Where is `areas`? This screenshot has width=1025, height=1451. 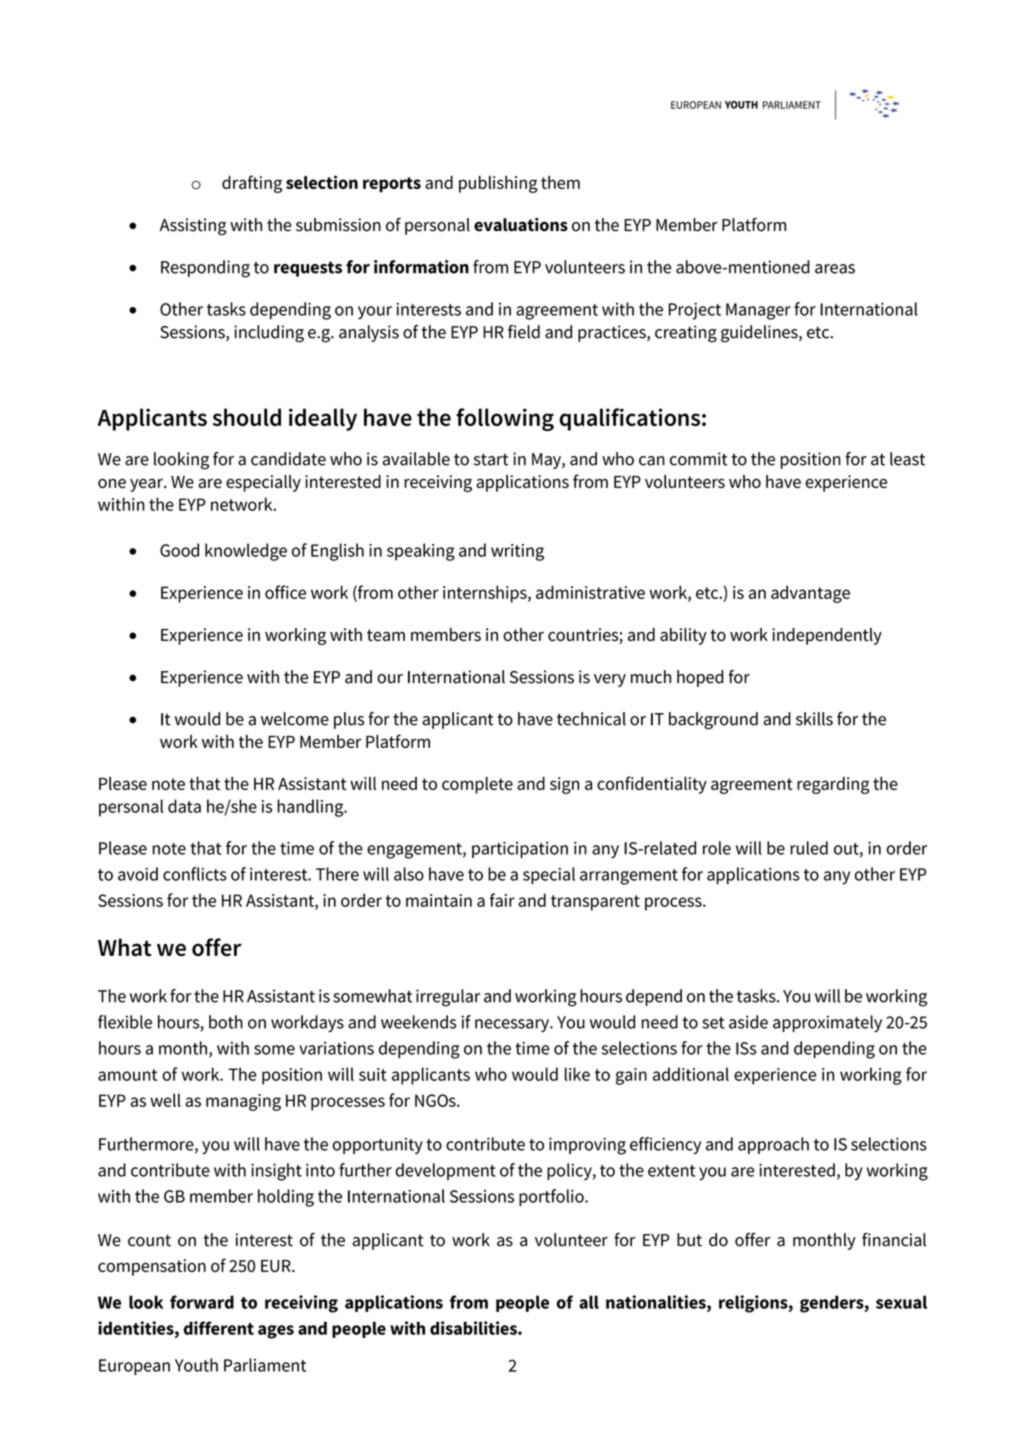
areas is located at coordinates (835, 269).
